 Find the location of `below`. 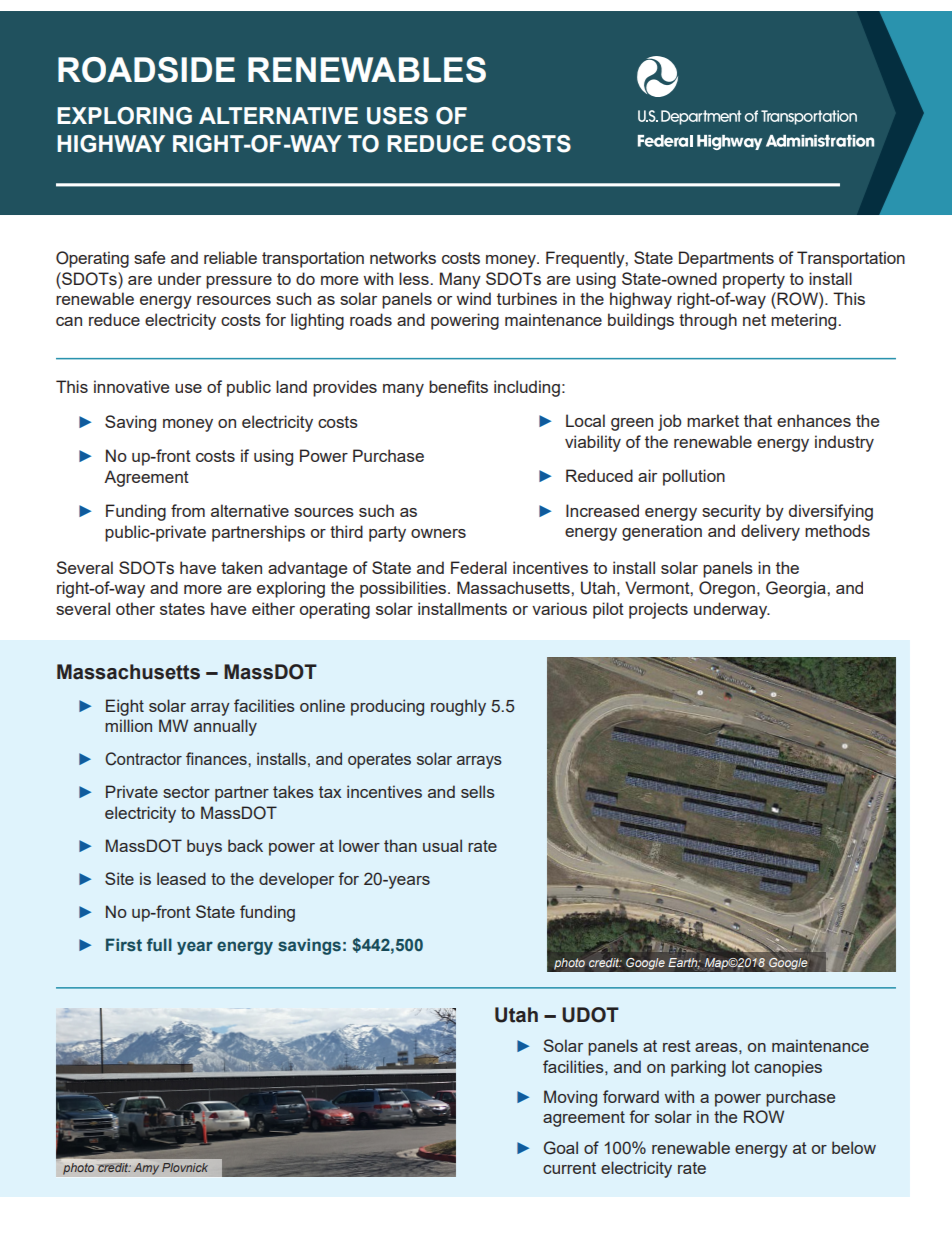

below is located at coordinates (854, 1147).
